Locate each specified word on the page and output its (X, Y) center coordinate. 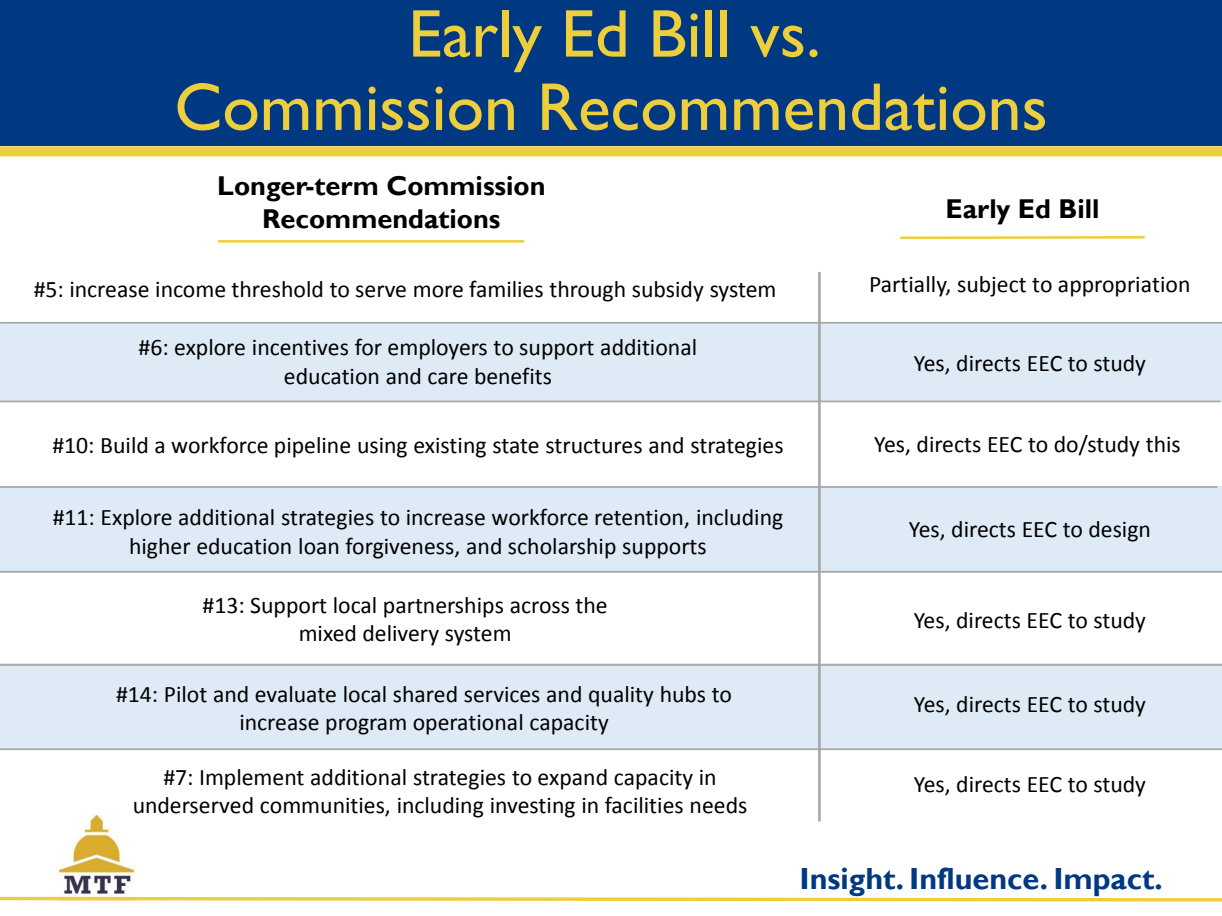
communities (323, 807)
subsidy (668, 291)
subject (992, 286)
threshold (276, 289)
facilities (644, 805)
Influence (975, 878)
